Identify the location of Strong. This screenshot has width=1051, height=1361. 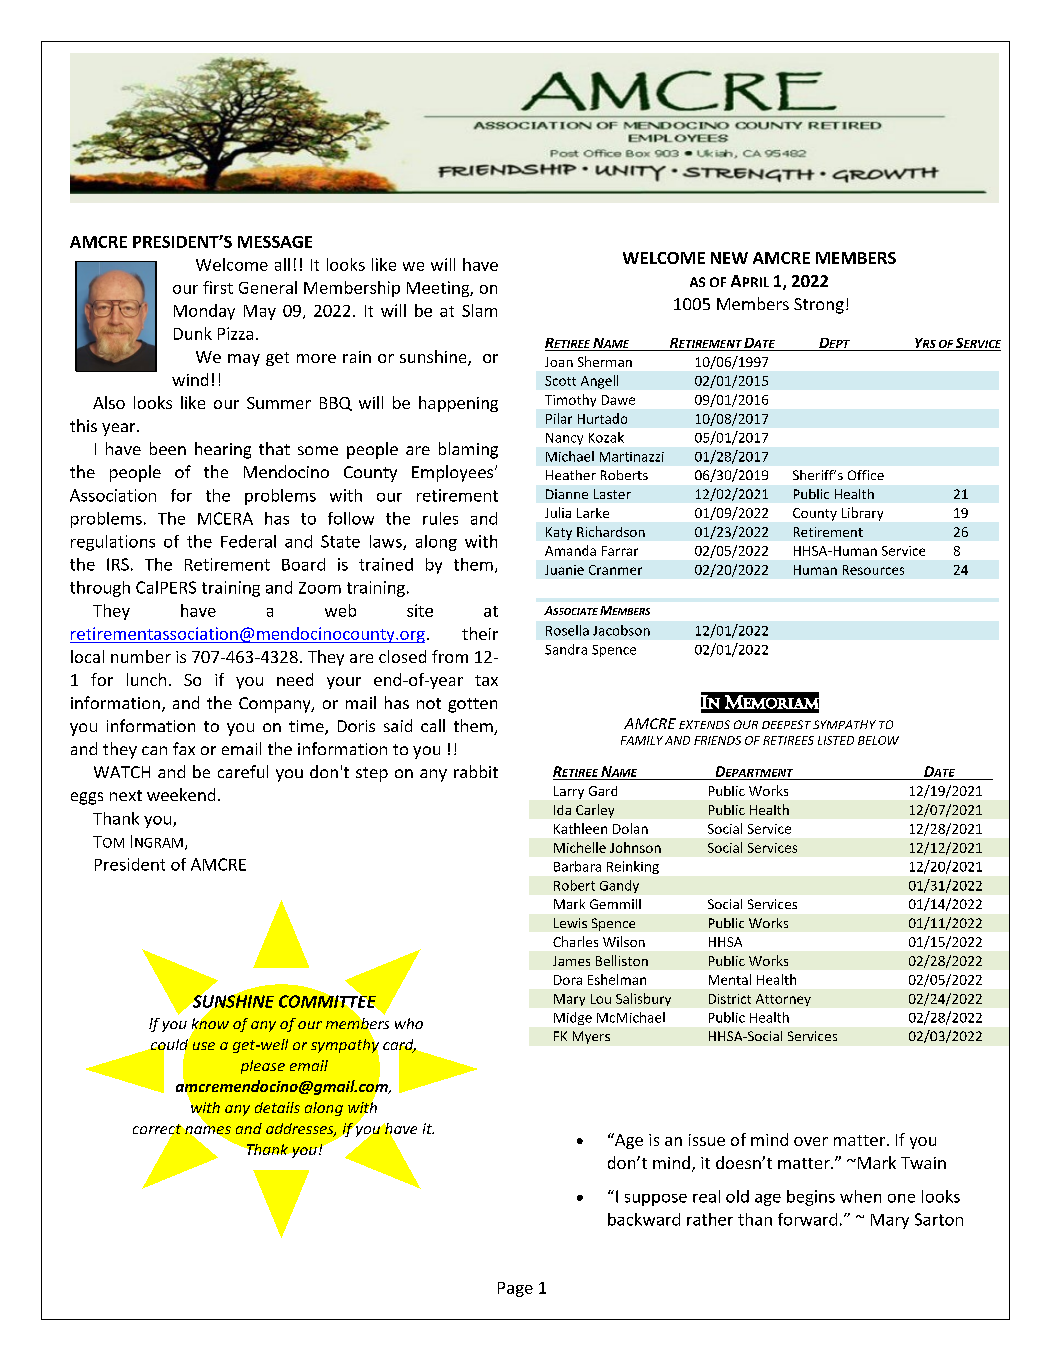
(819, 306).
